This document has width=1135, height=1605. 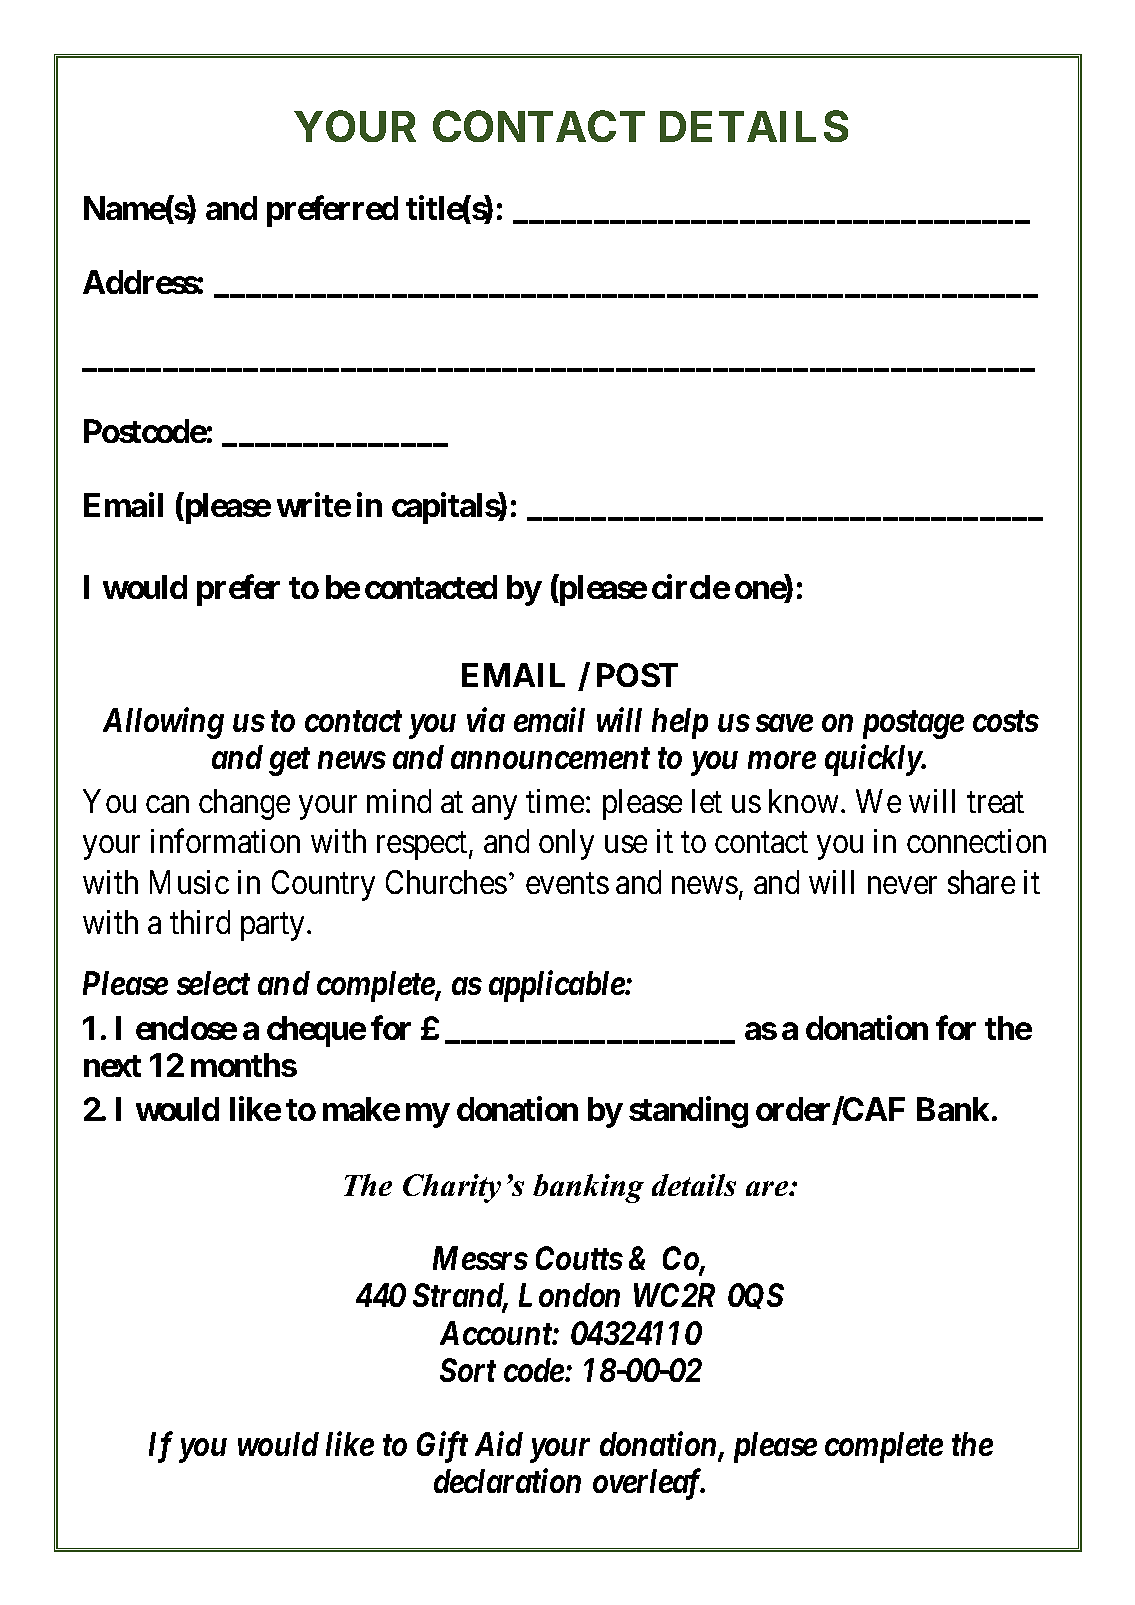 I want to click on Aid, so click(x=499, y=1444).
